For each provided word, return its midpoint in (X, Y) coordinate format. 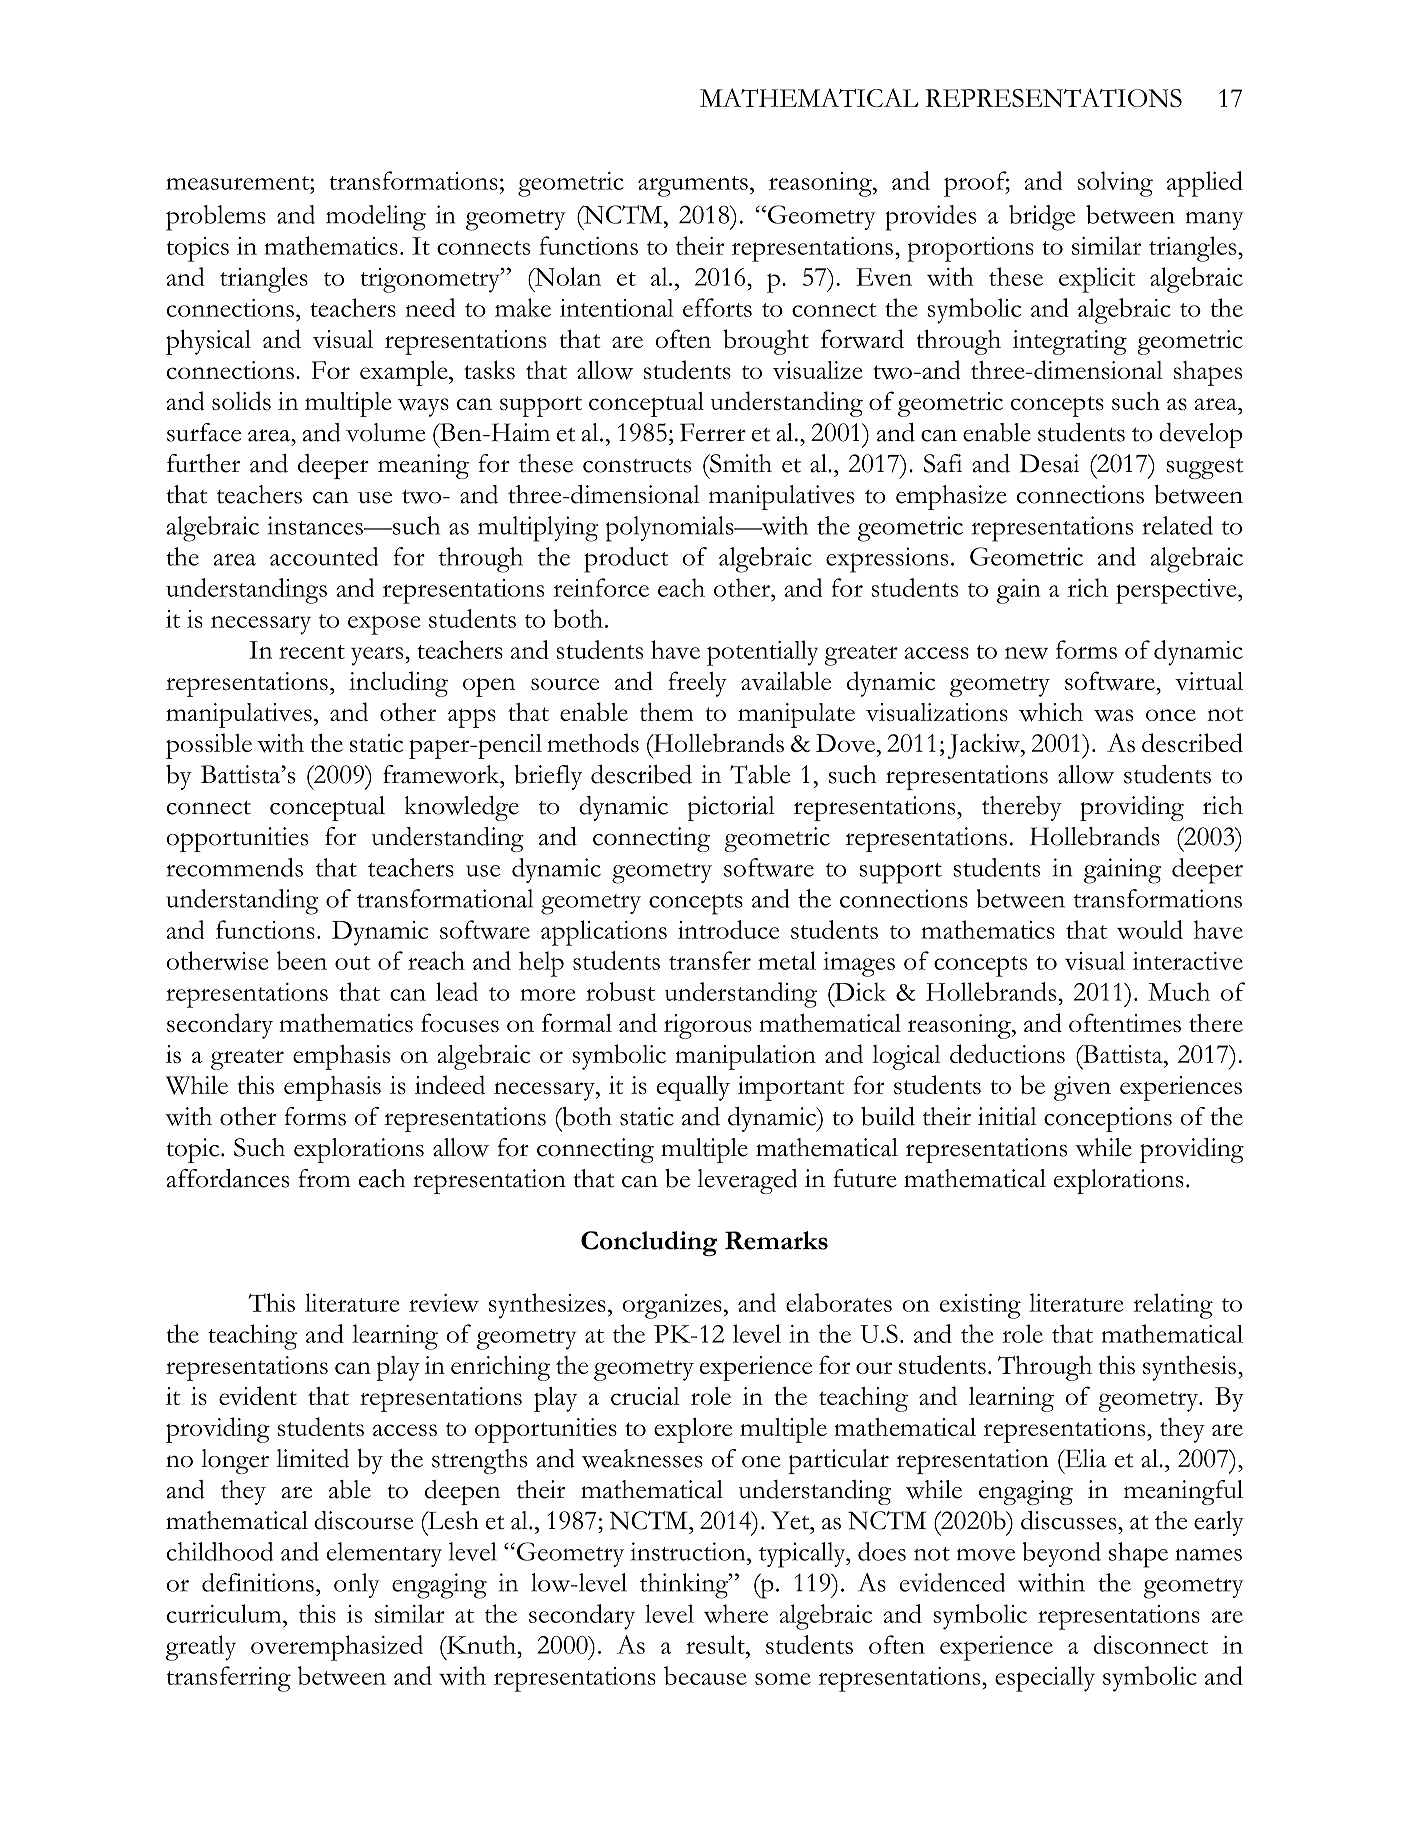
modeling (376, 218)
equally (693, 1088)
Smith (740, 463)
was (1113, 715)
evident (258, 1395)
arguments (693, 186)
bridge (1042, 218)
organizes (672, 1306)
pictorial (731, 808)
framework (442, 774)
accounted (324, 556)
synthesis (1189, 1368)
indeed (450, 1084)
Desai (1049, 463)
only (357, 1585)
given (1082, 1088)
